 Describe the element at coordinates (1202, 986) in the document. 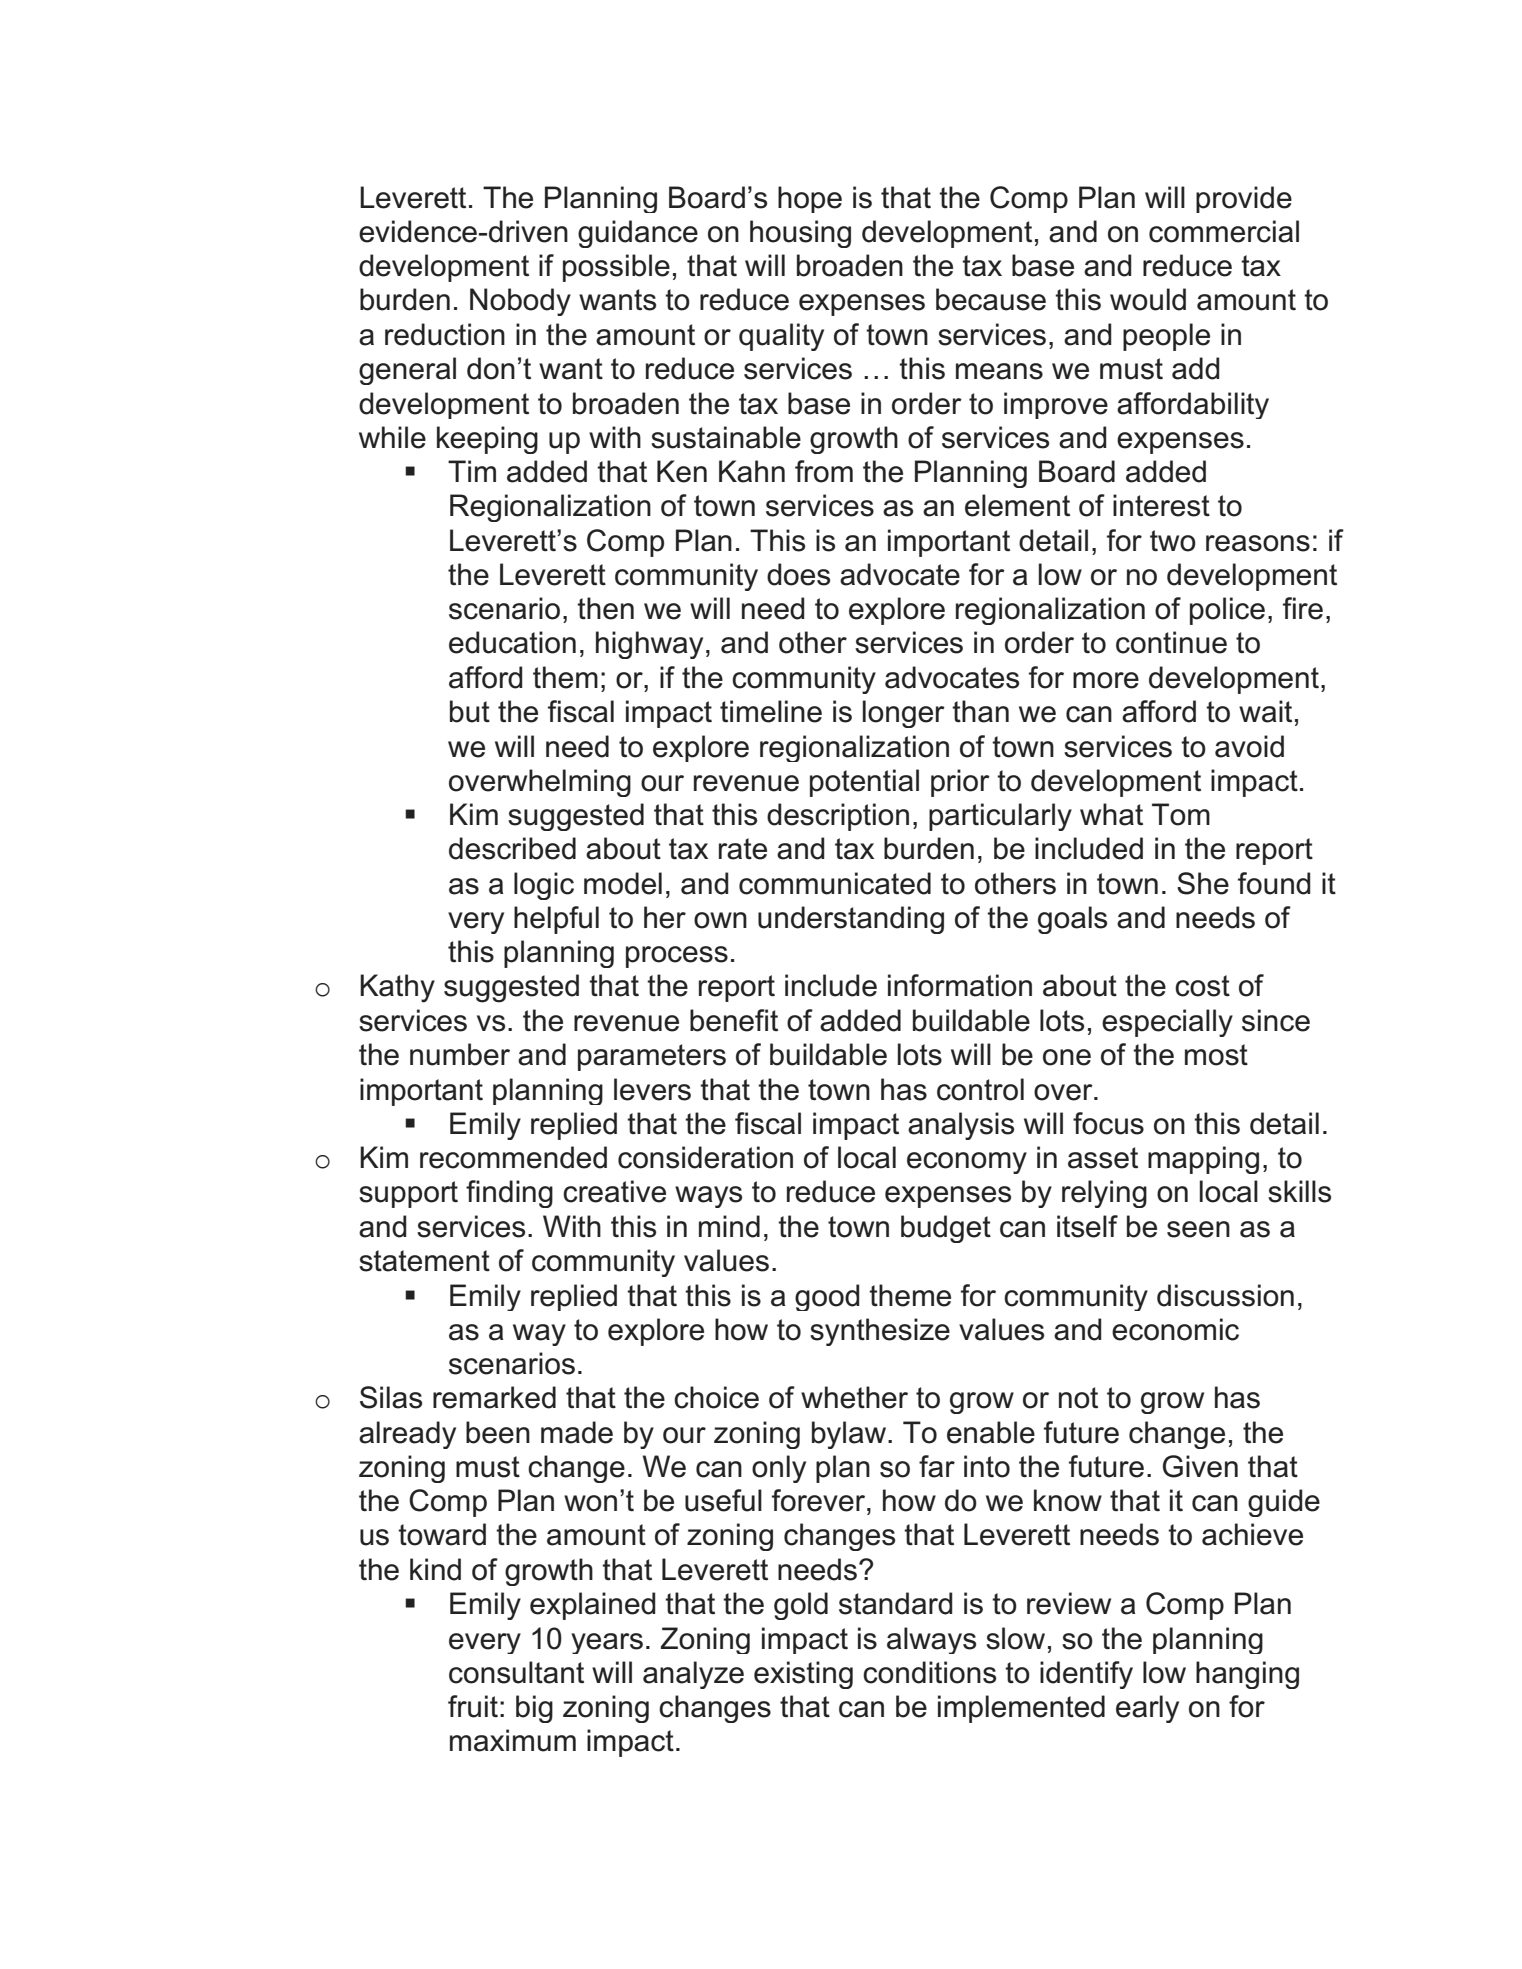

I see `cost` at that location.
